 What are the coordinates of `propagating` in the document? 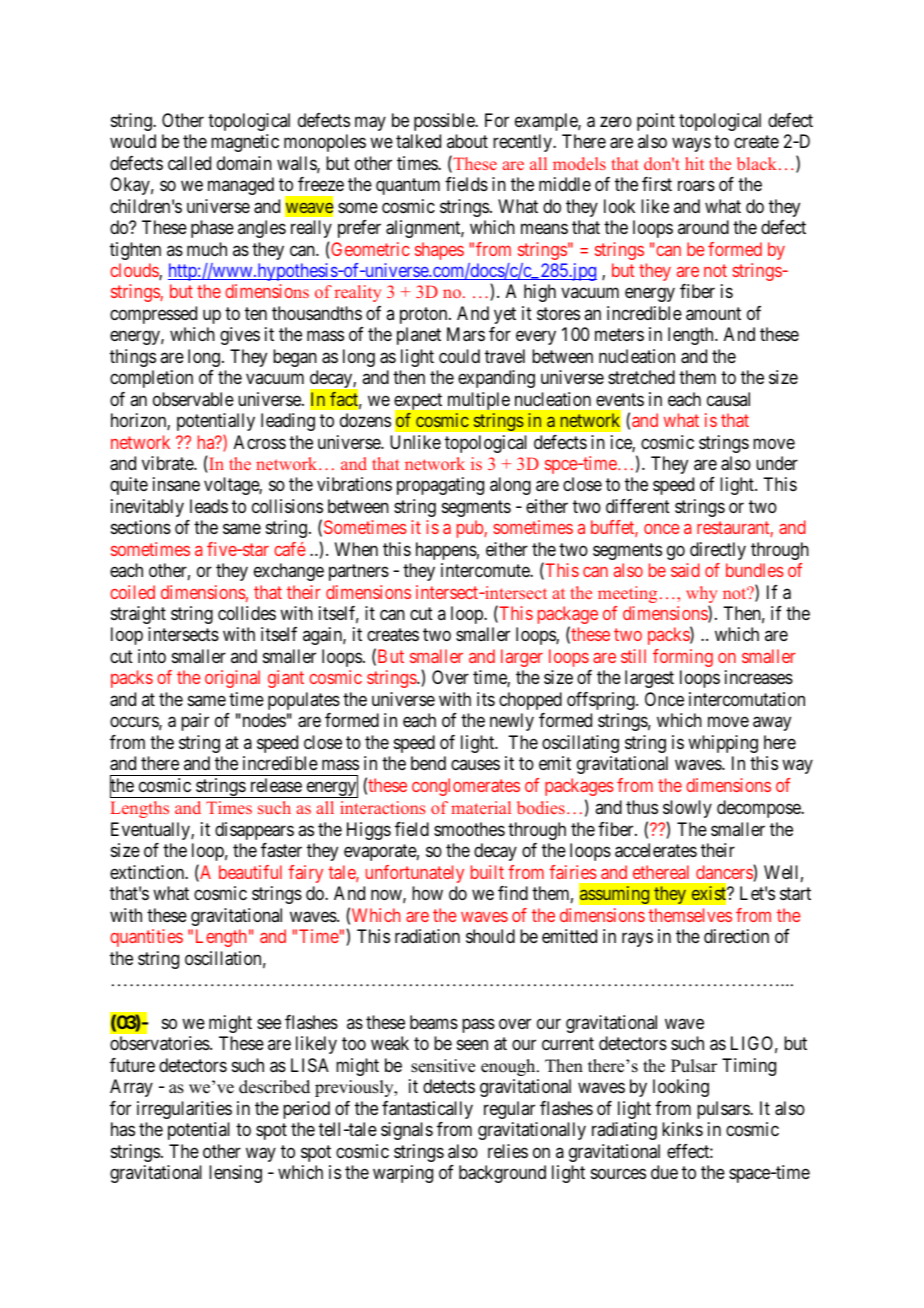 It's located at (440, 486).
